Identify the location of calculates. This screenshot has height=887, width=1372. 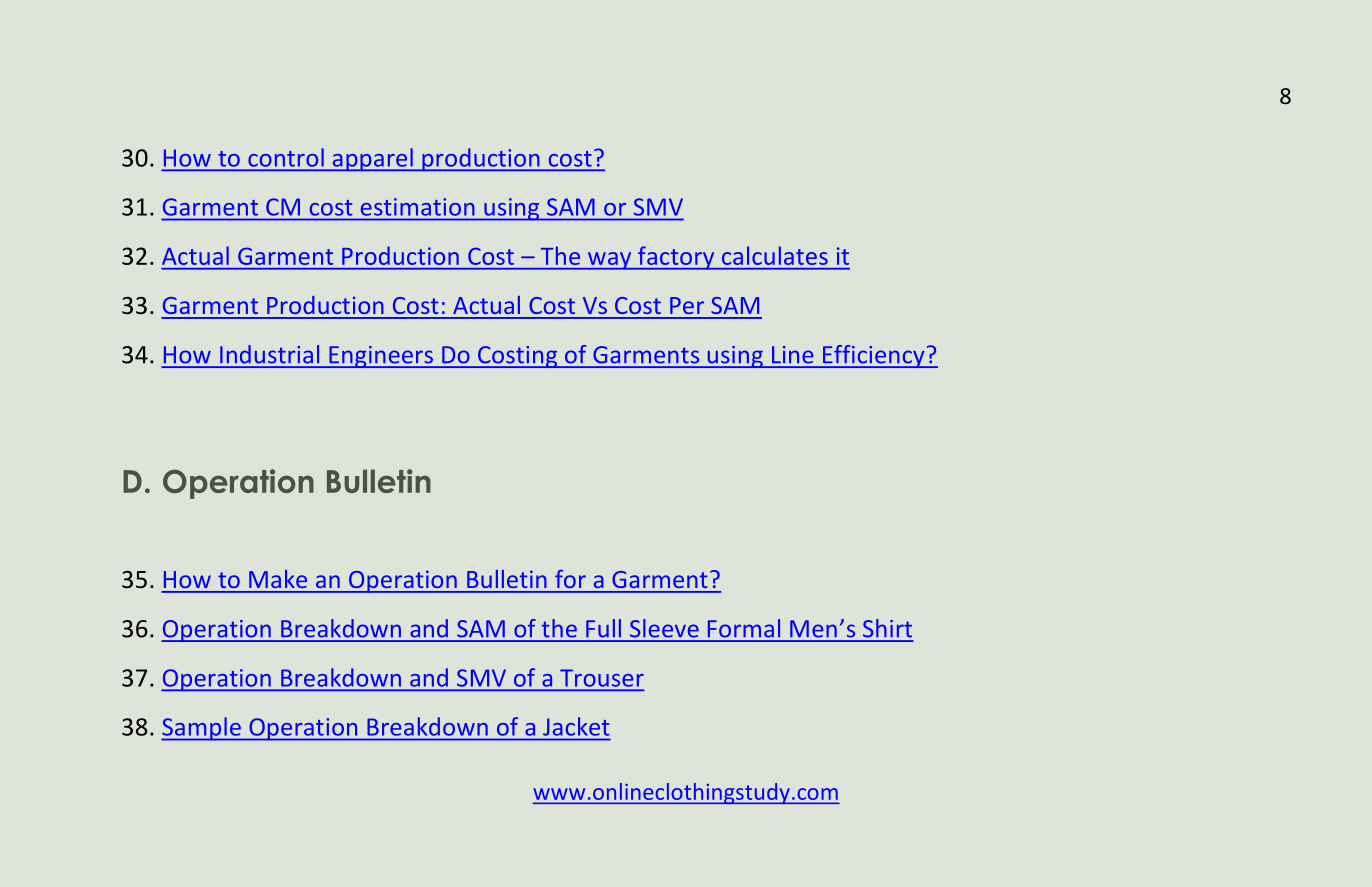
(775, 255).
